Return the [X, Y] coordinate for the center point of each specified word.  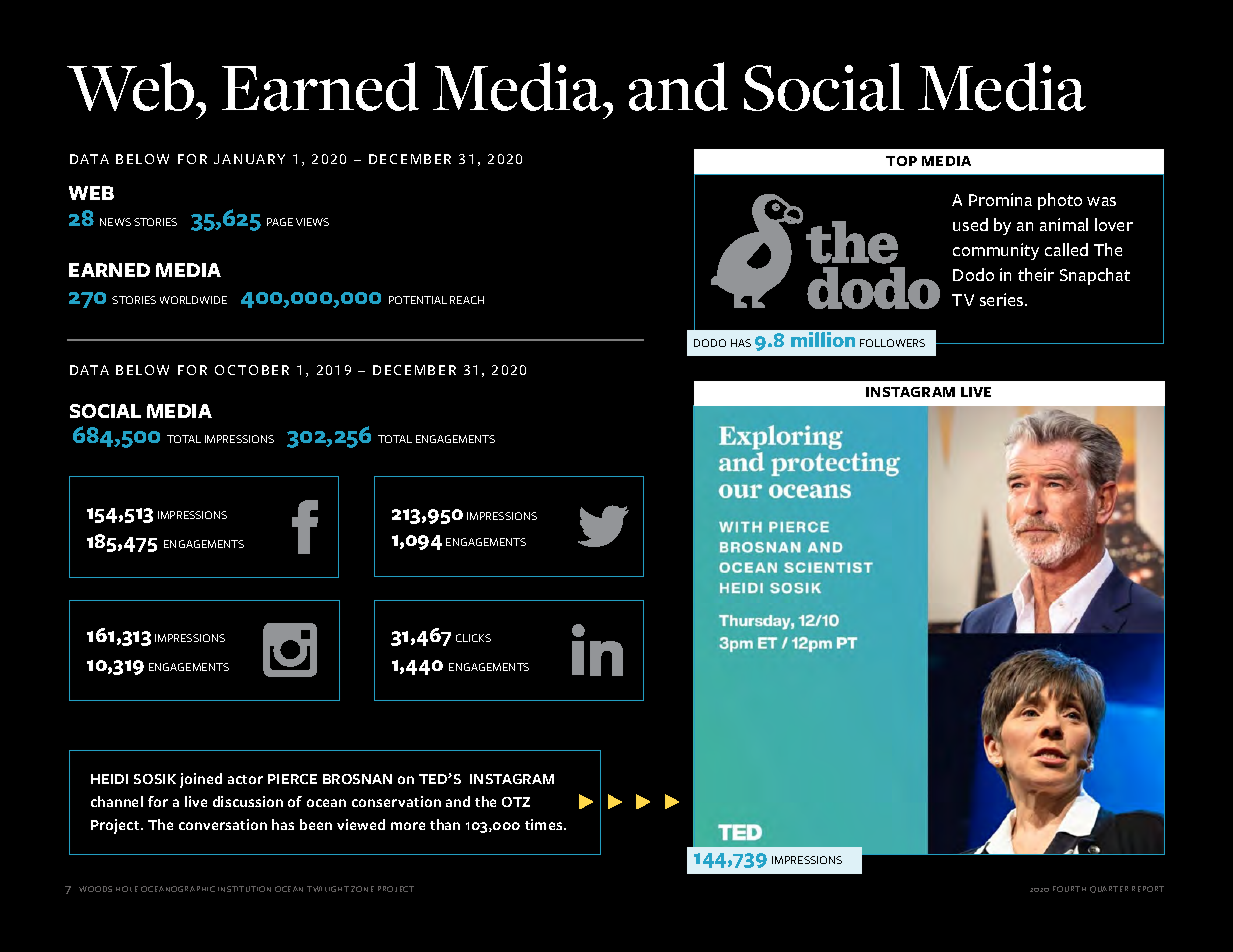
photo [1060, 201]
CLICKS [473, 638]
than [445, 824]
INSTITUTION [244, 889]
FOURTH [1069, 889]
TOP [901, 161]
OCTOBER [252, 370]
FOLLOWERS [892, 343]
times [545, 824]
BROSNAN [357, 779]
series [1003, 299]
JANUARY [249, 159]
